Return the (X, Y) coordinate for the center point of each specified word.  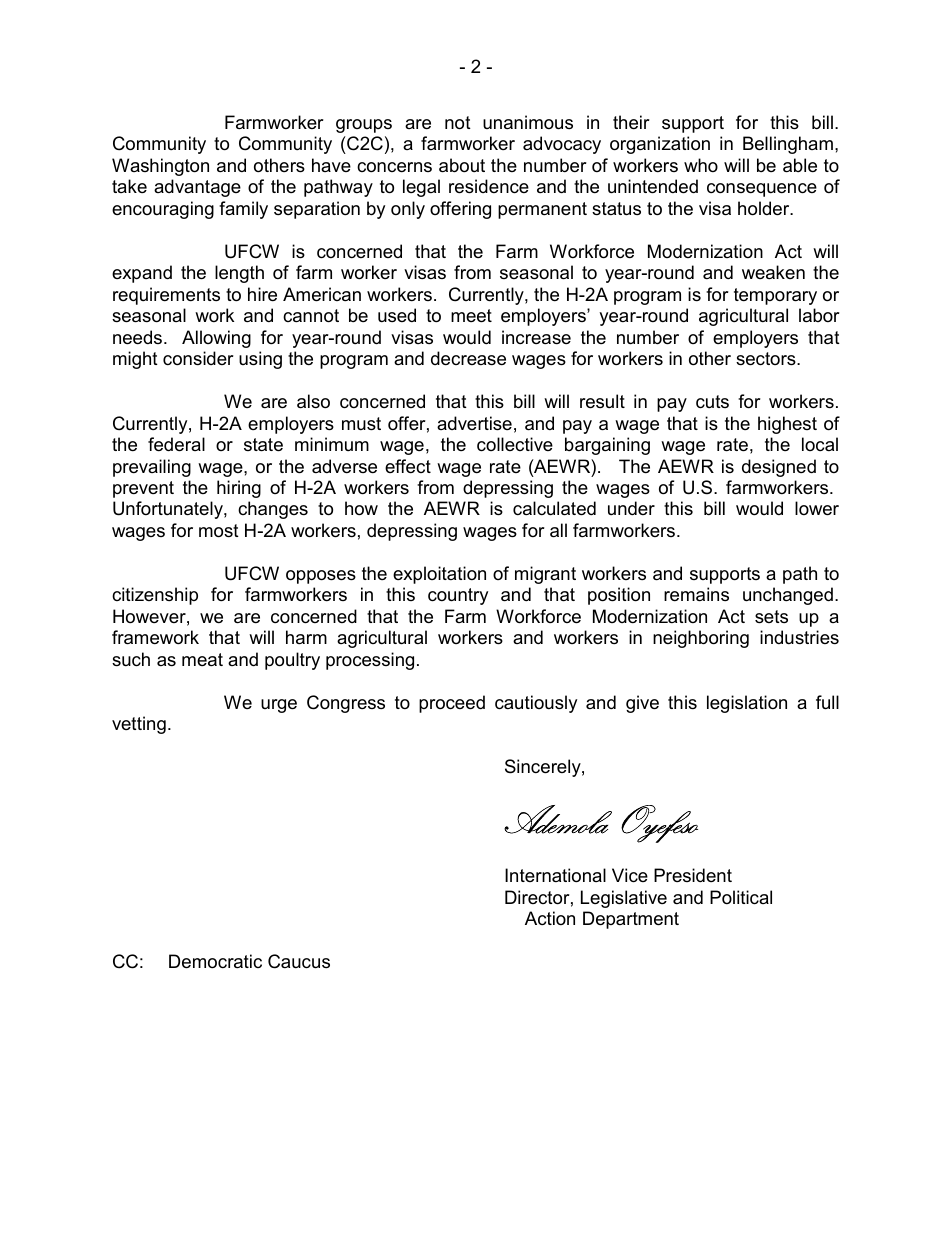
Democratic (215, 961)
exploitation (439, 575)
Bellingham (788, 145)
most (219, 531)
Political (741, 897)
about (462, 165)
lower (817, 508)
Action (550, 918)
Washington (160, 167)
